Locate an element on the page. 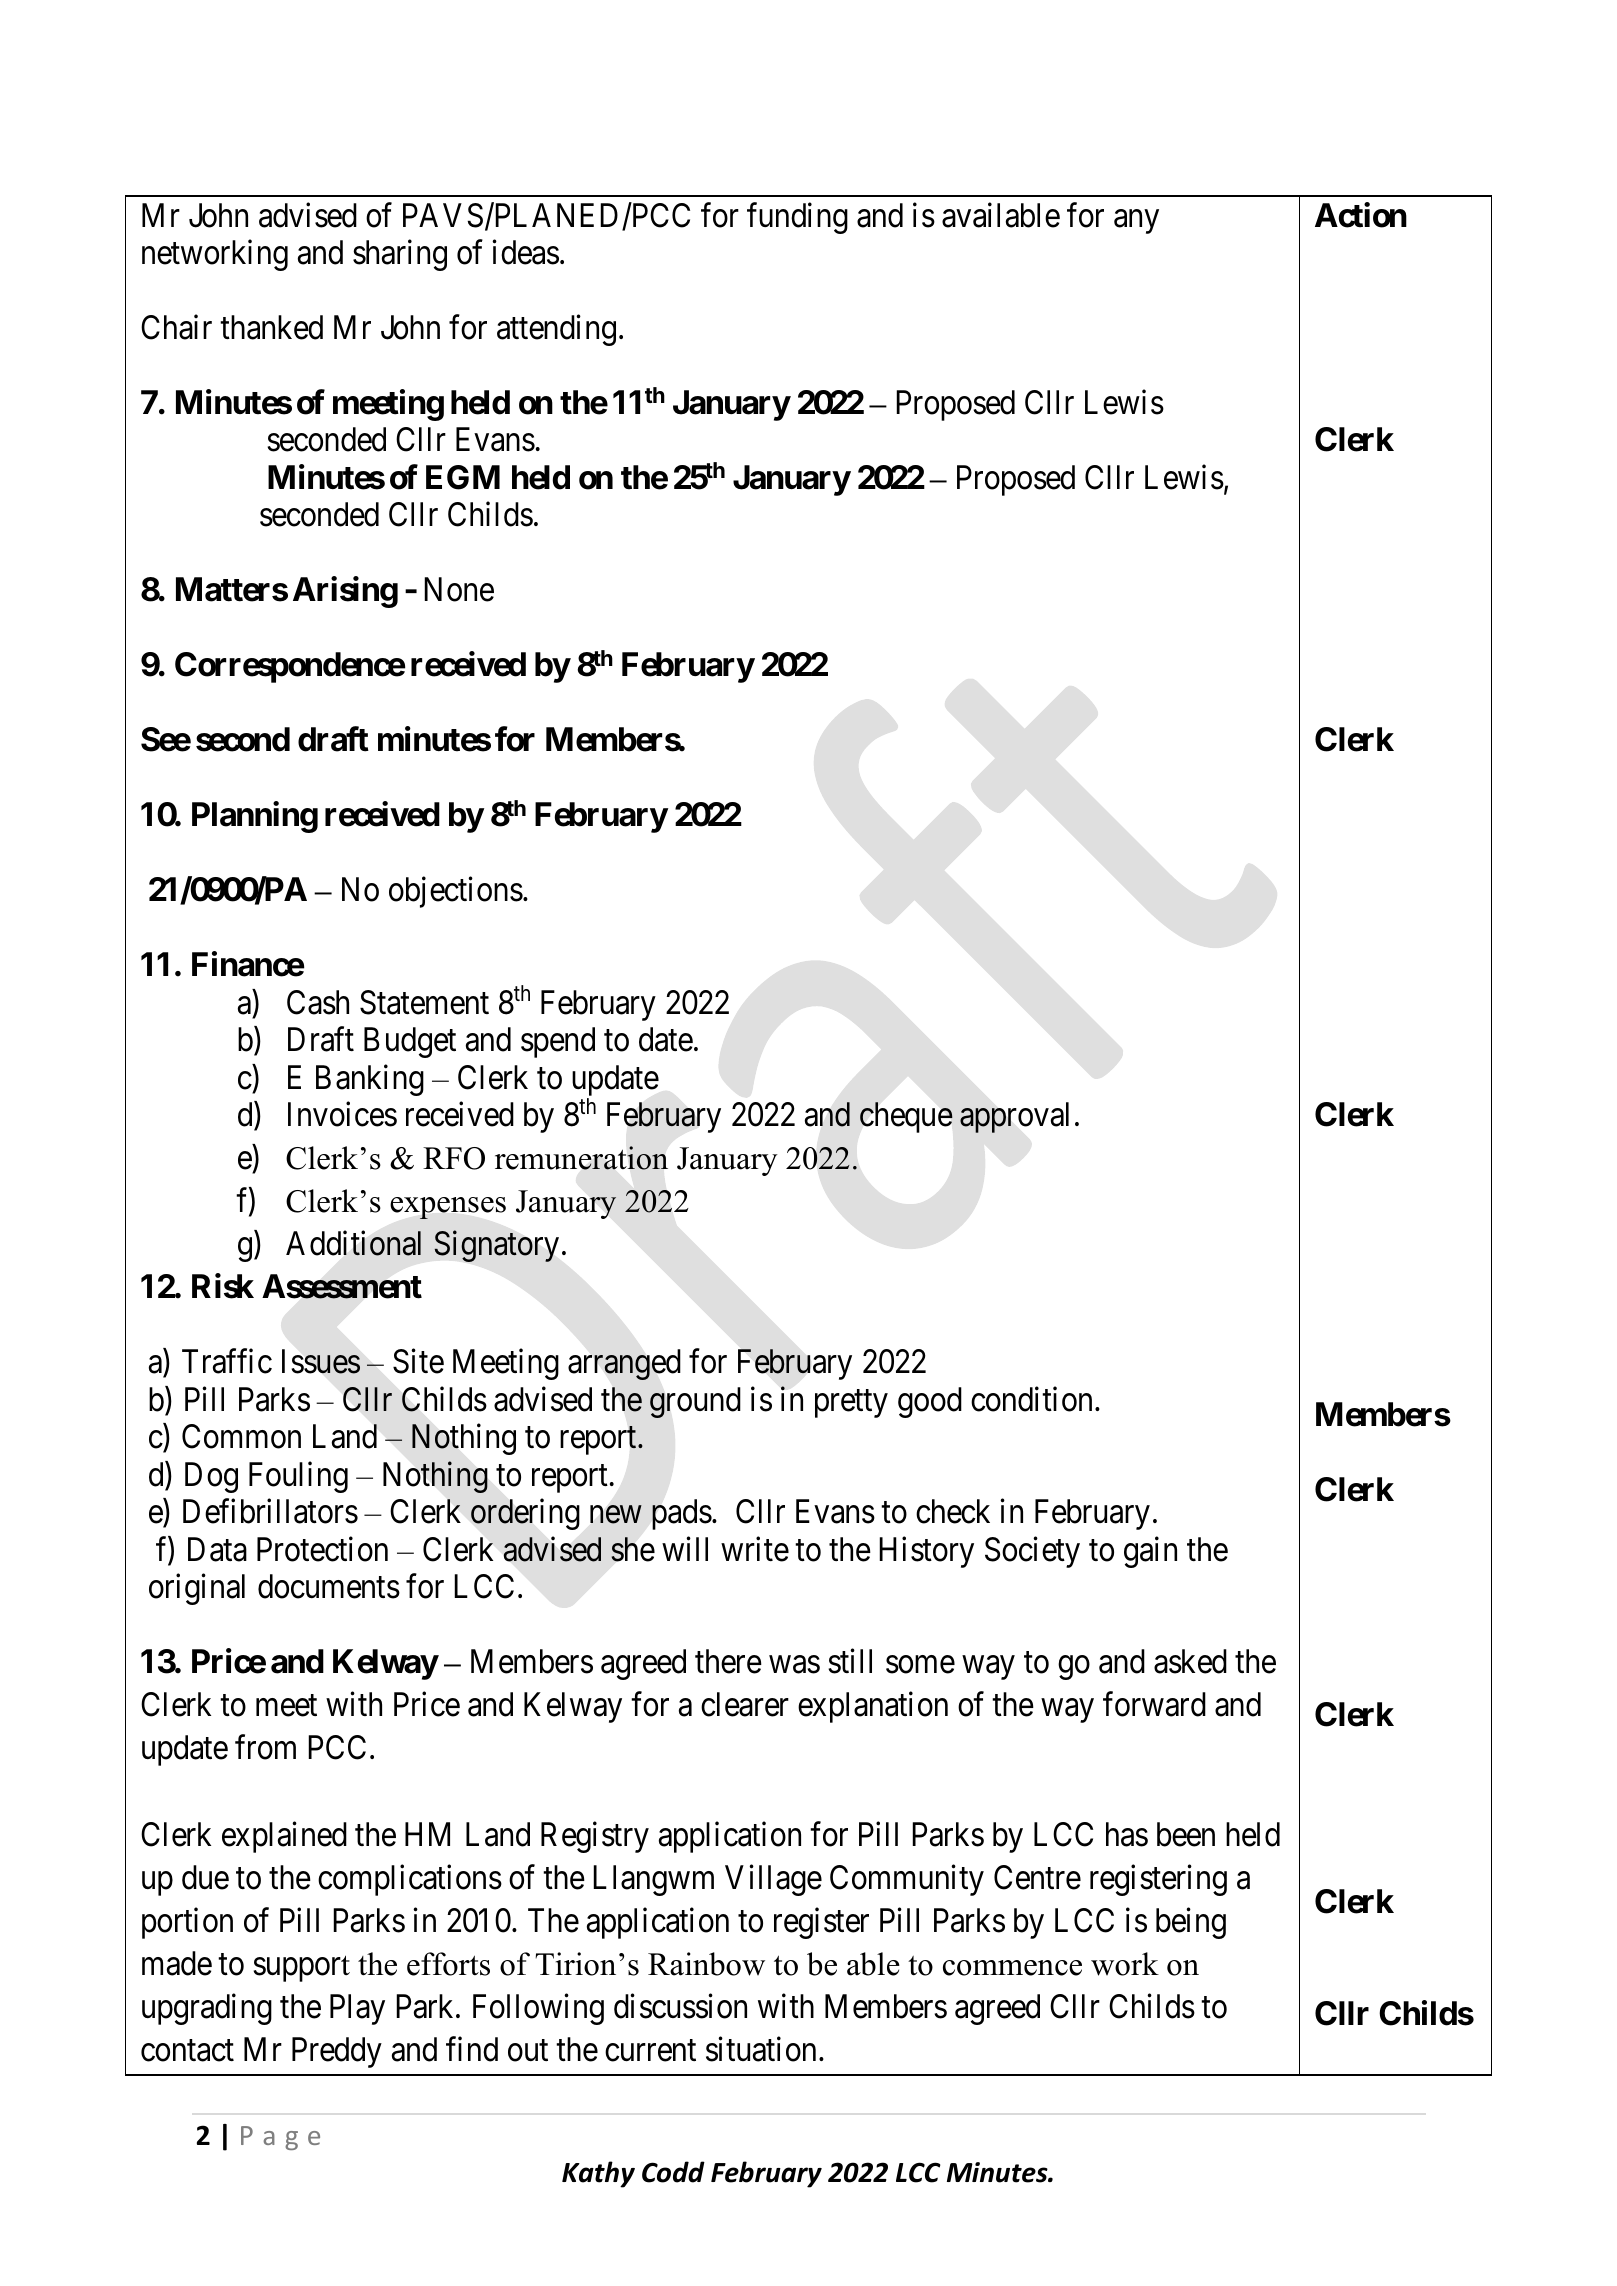 Image resolution: width=1617 pixels, height=2286 pixels. Play is located at coordinates (357, 2009).
